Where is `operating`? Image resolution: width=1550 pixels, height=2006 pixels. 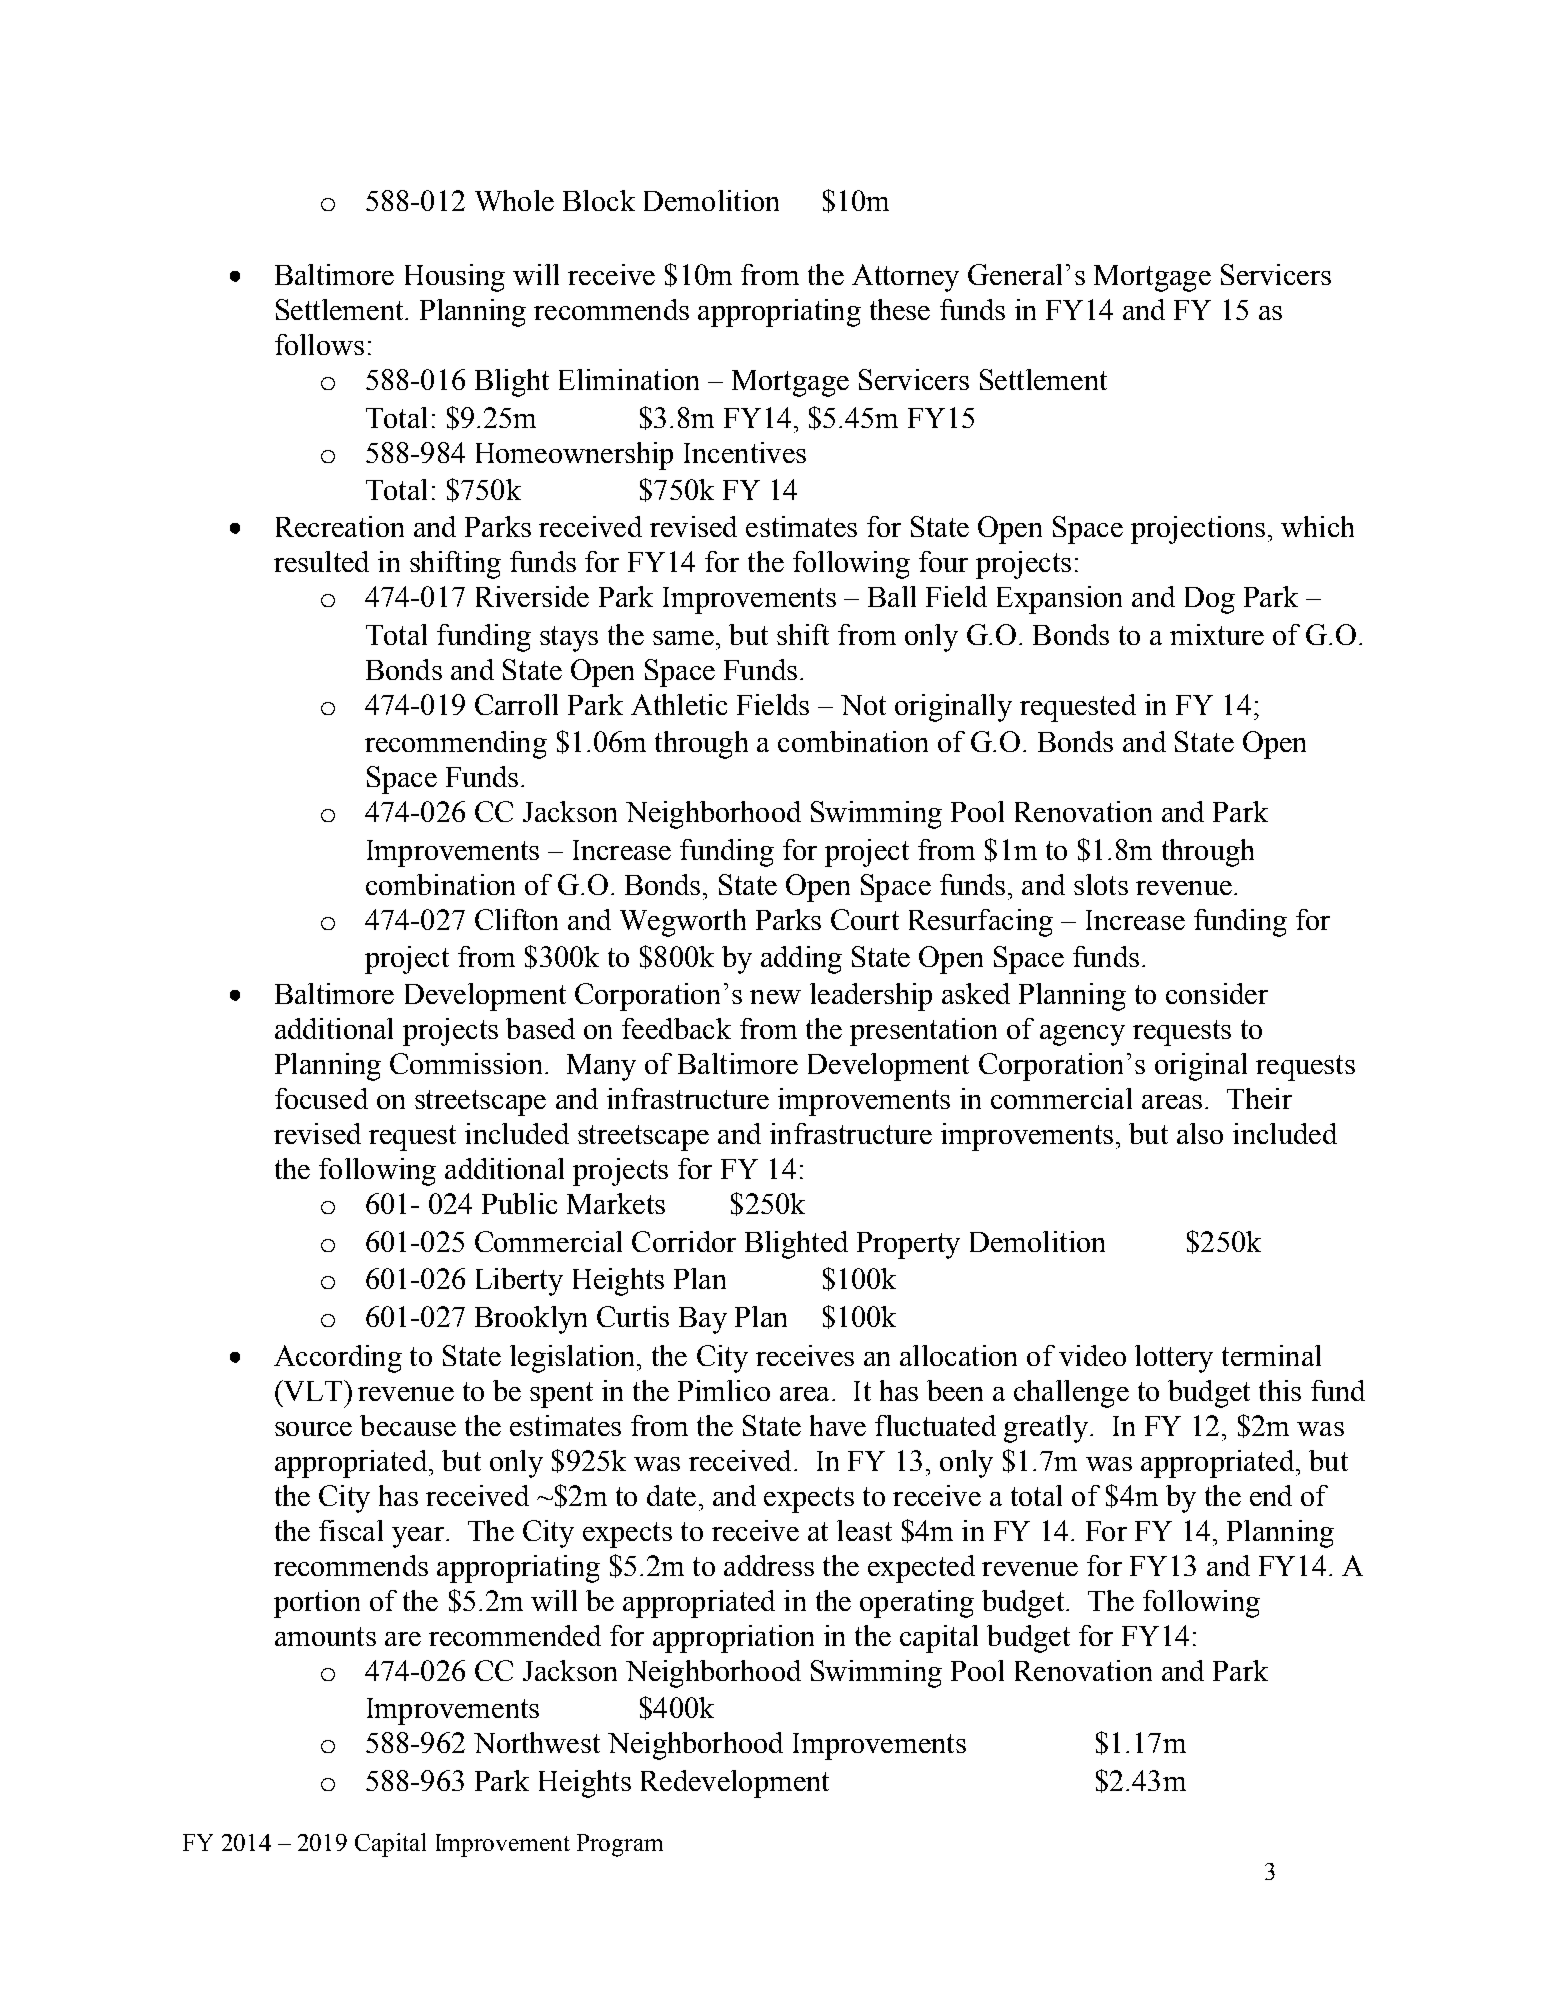
operating is located at coordinates (917, 1604).
